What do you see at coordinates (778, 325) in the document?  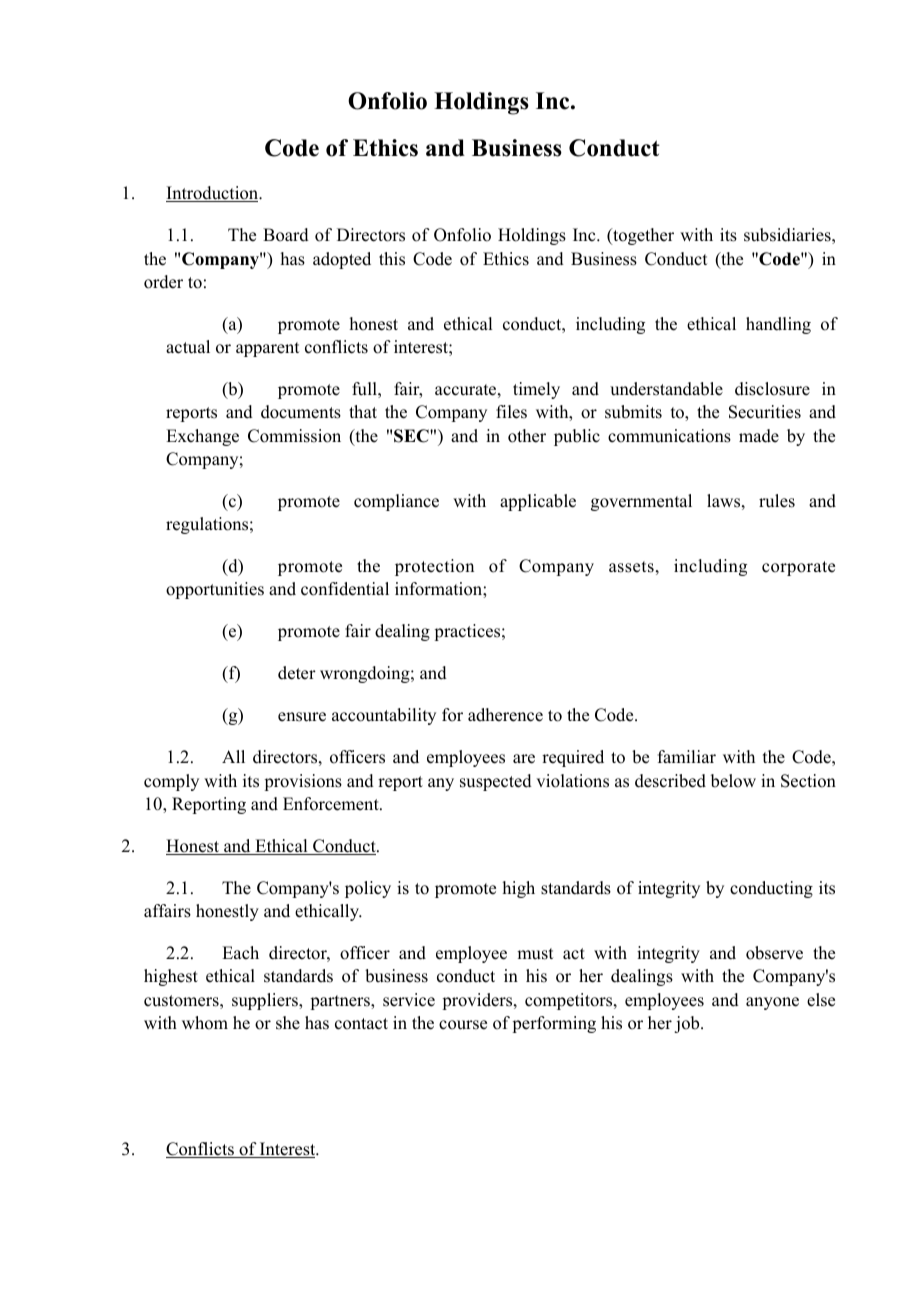 I see `handling` at bounding box center [778, 325].
